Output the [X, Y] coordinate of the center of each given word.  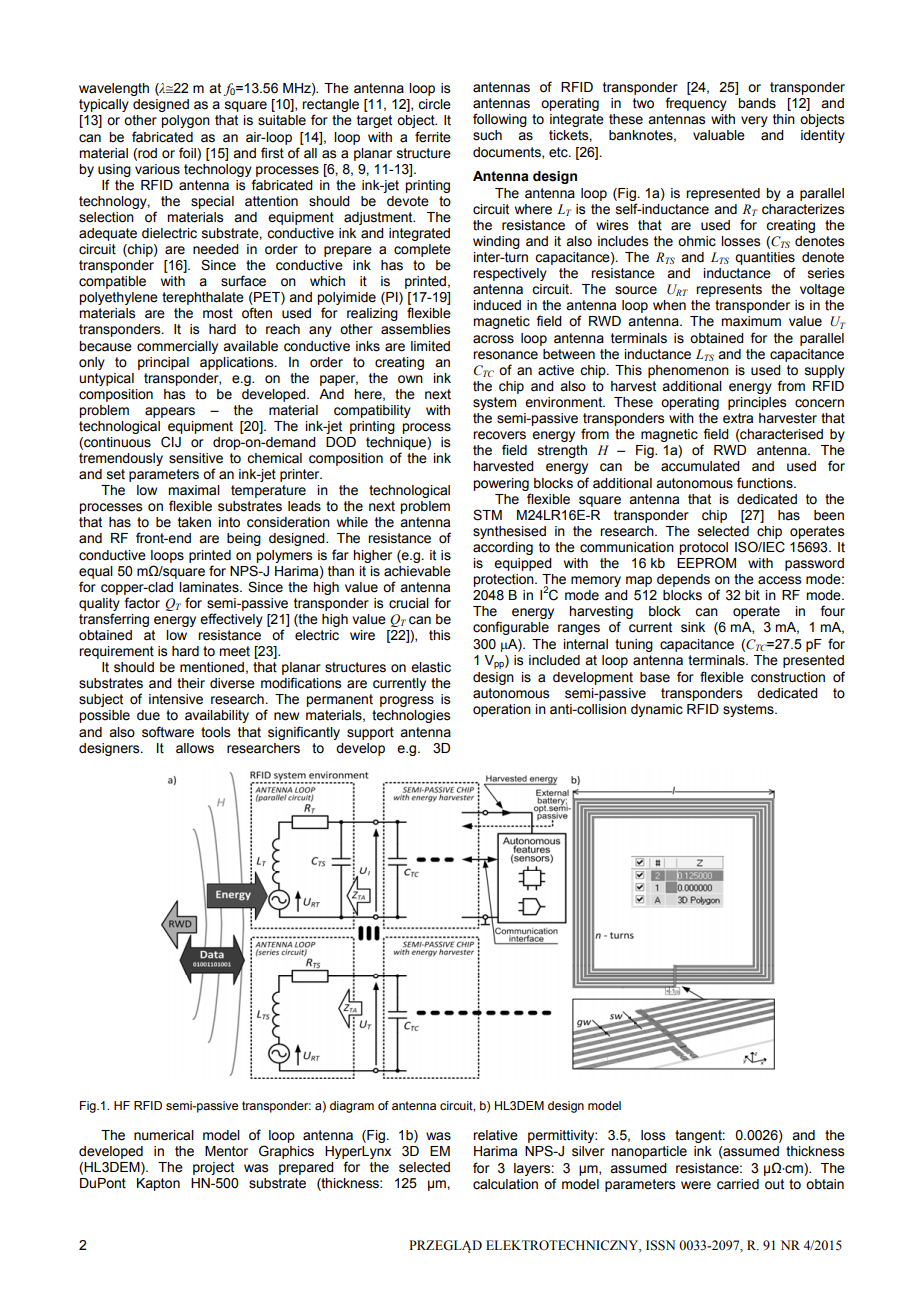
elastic [431, 667]
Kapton [158, 1184]
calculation [505, 1184]
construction [788, 677]
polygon [185, 121]
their [191, 683]
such [487, 135]
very [754, 121]
